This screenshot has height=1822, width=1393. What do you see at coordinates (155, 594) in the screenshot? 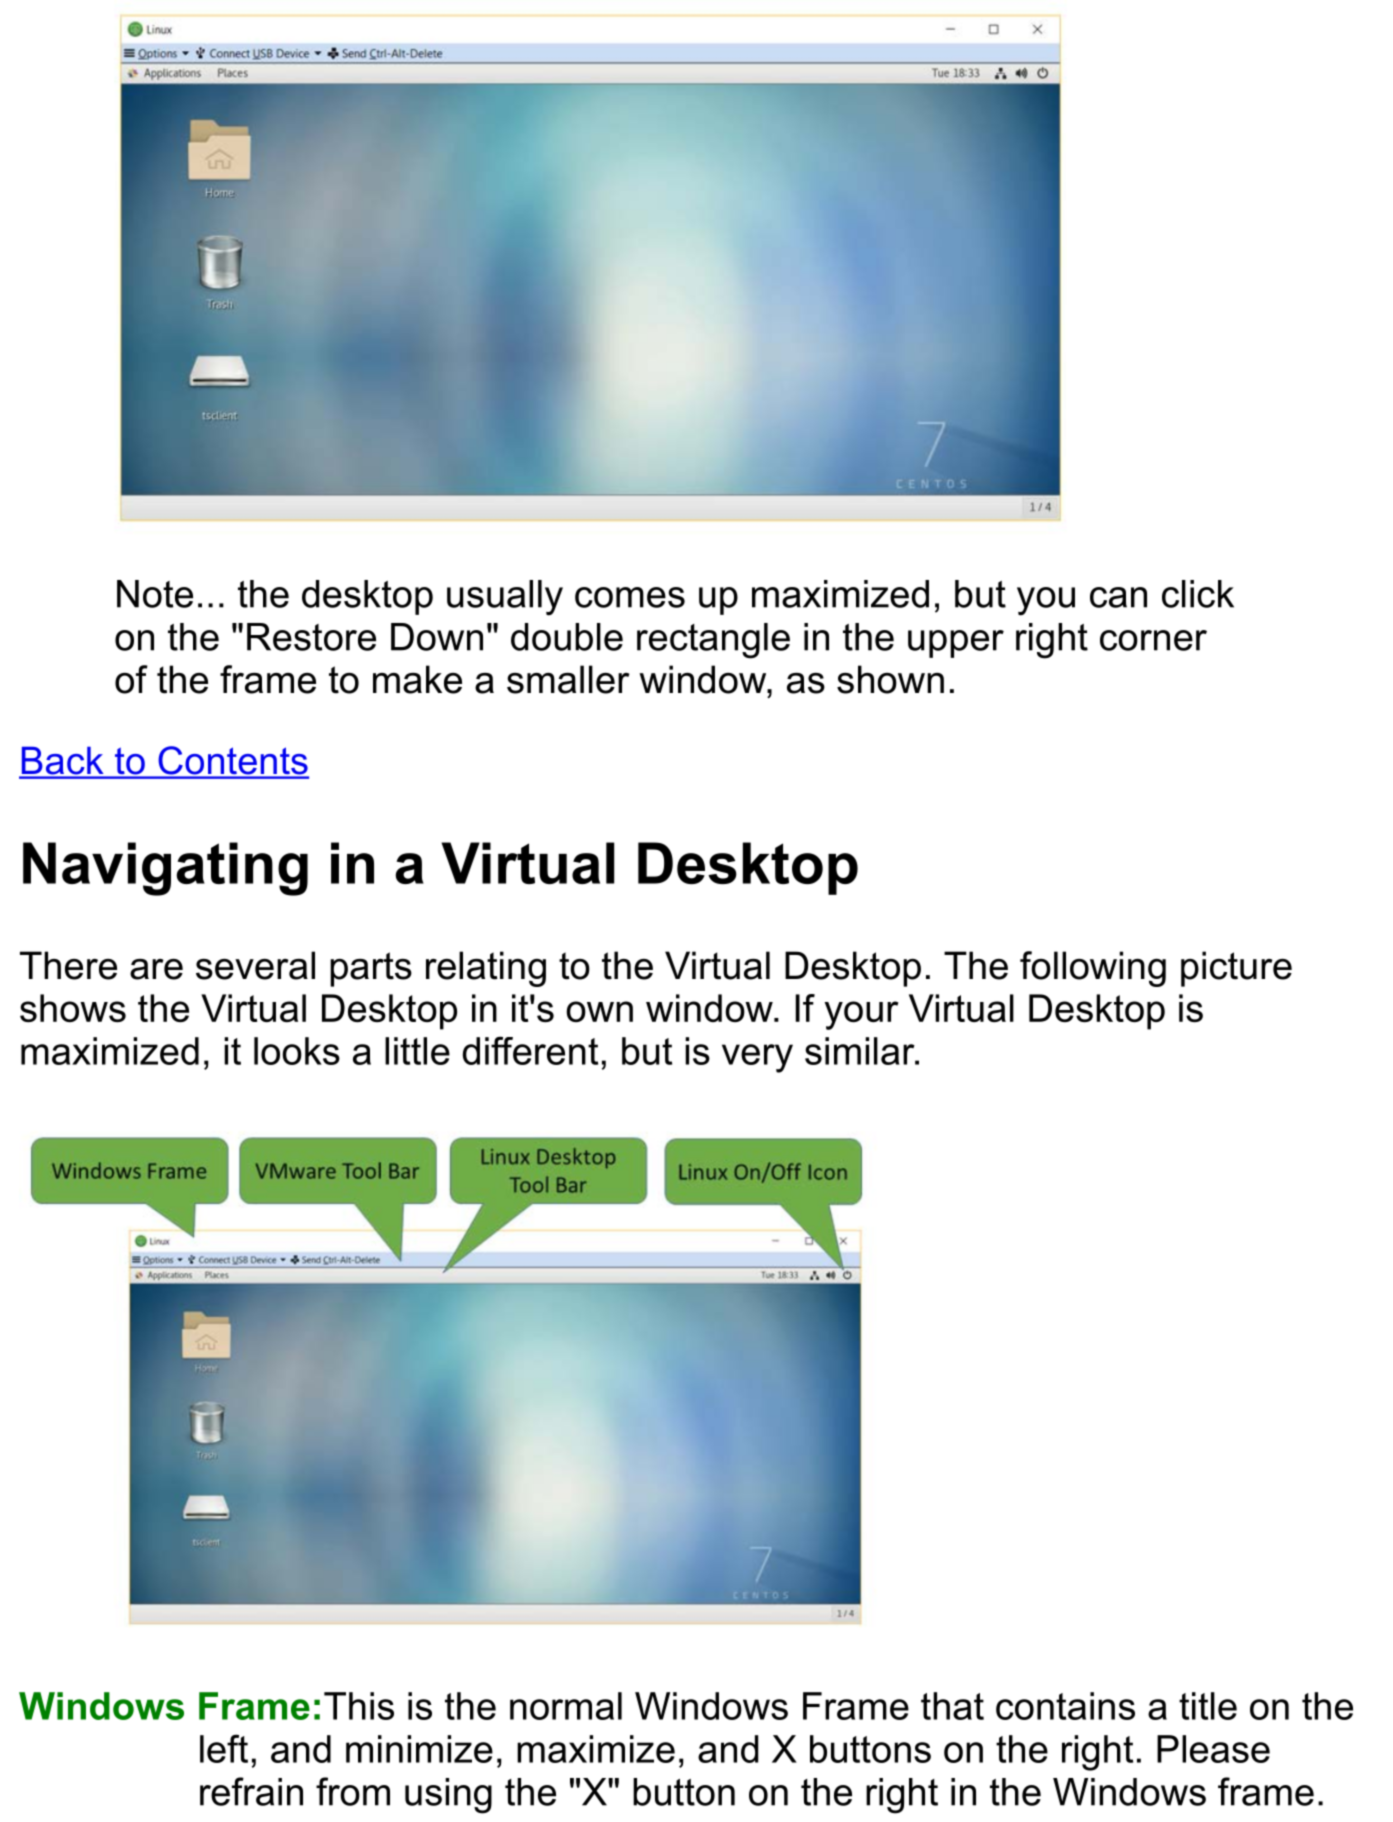
I see `Note` at bounding box center [155, 594].
